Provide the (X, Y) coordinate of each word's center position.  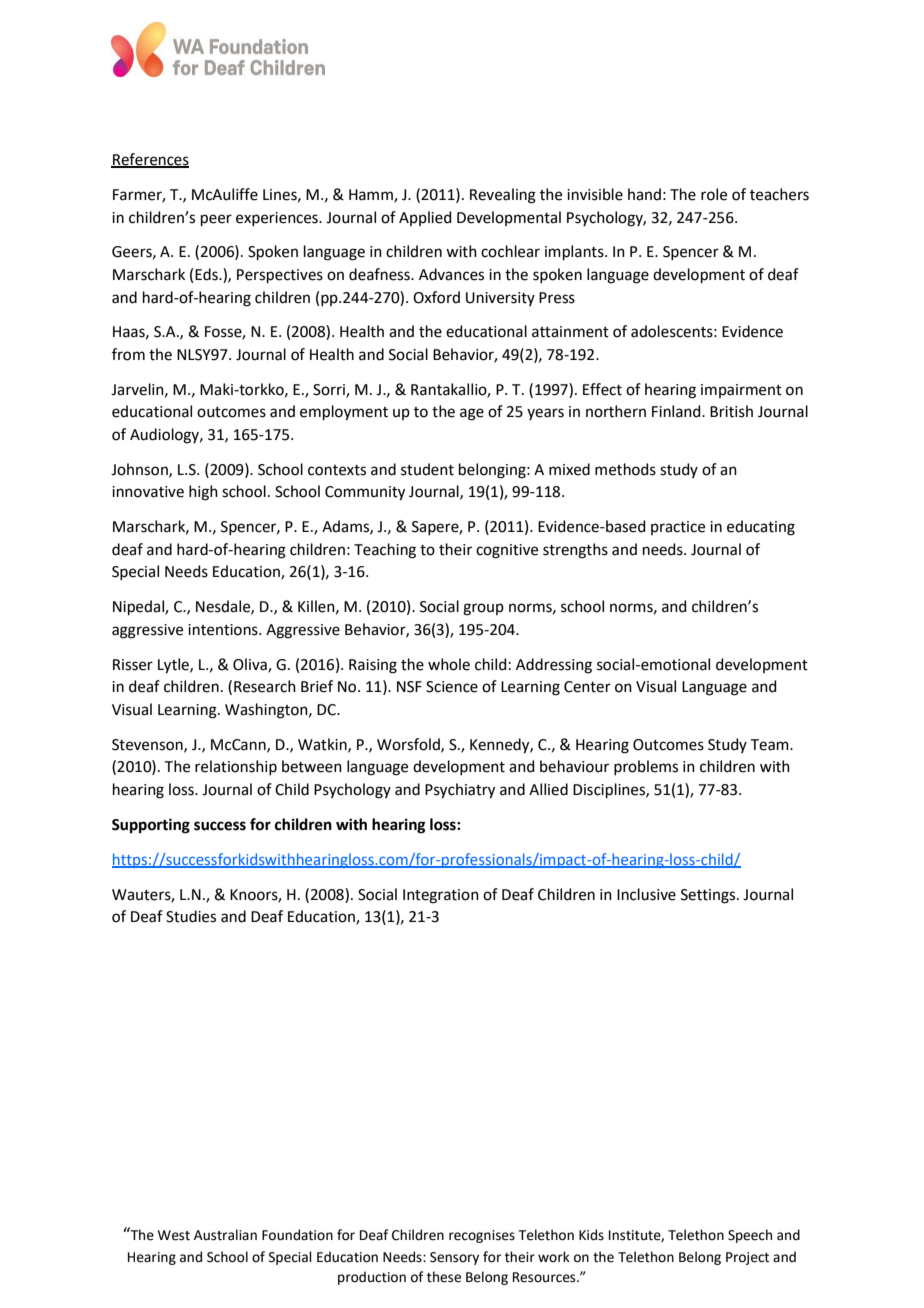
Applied (425, 218)
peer (216, 220)
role (714, 194)
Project (747, 1258)
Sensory (454, 1258)
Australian (225, 1235)
